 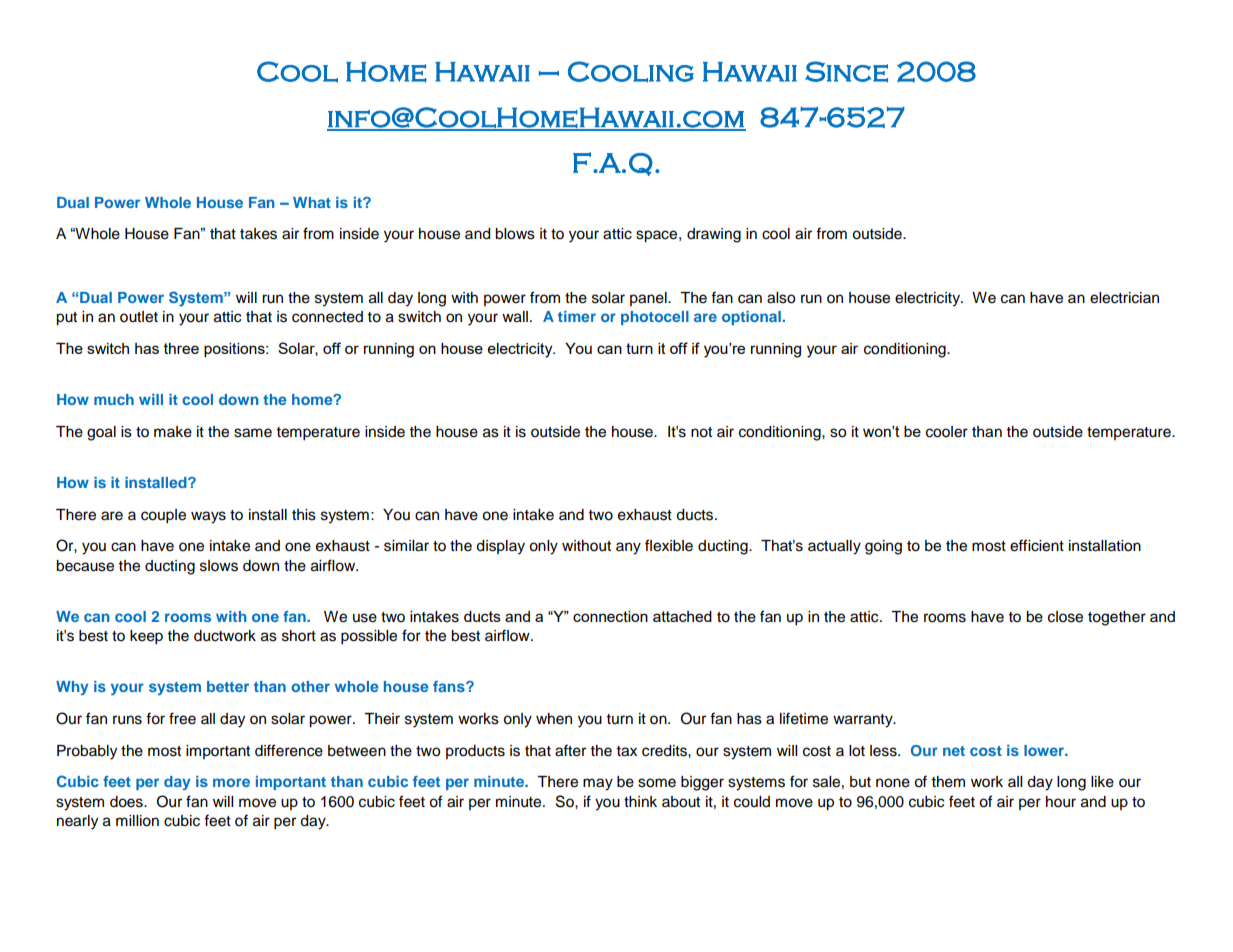 What do you see at coordinates (1124, 298) in the page?
I see `electrician` at bounding box center [1124, 298].
